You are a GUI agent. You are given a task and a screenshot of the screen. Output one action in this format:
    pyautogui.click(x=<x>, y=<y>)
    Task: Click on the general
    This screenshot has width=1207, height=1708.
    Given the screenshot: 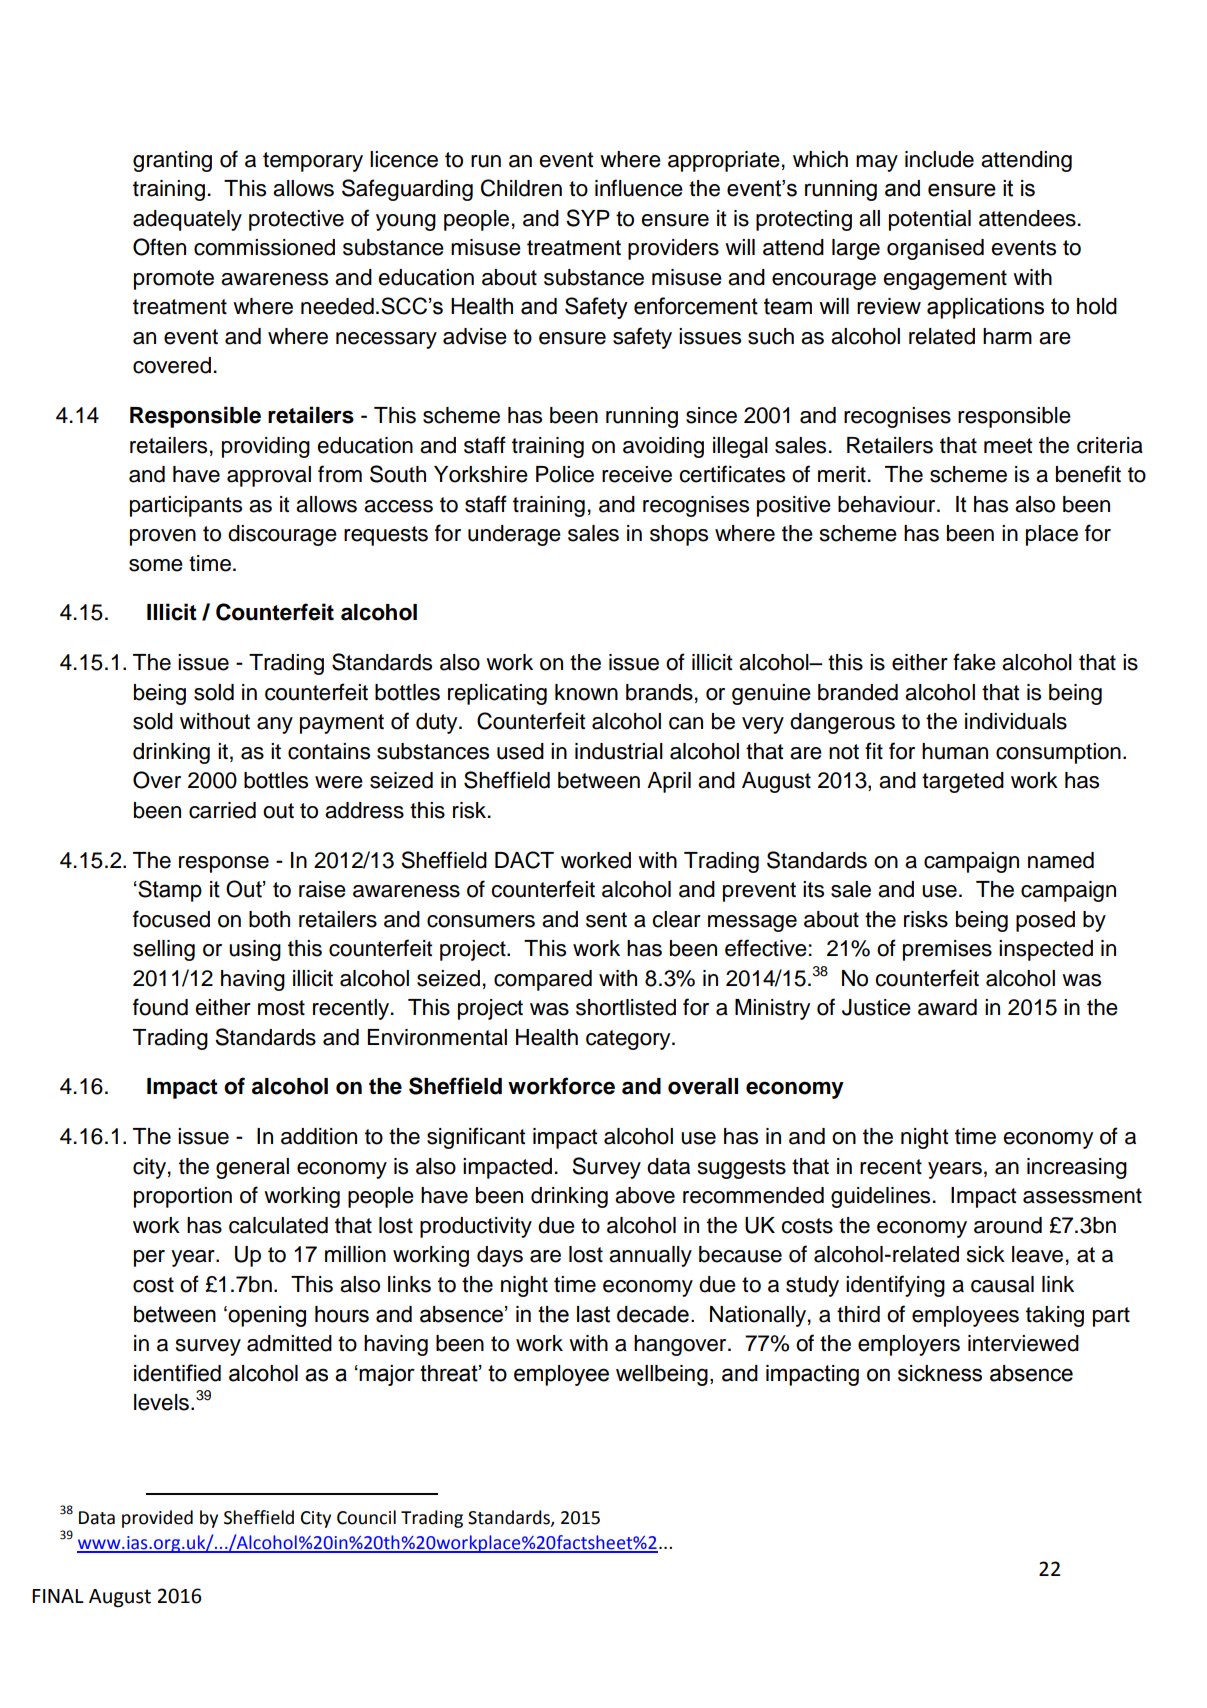 What is the action you would take?
    pyautogui.click(x=252, y=1168)
